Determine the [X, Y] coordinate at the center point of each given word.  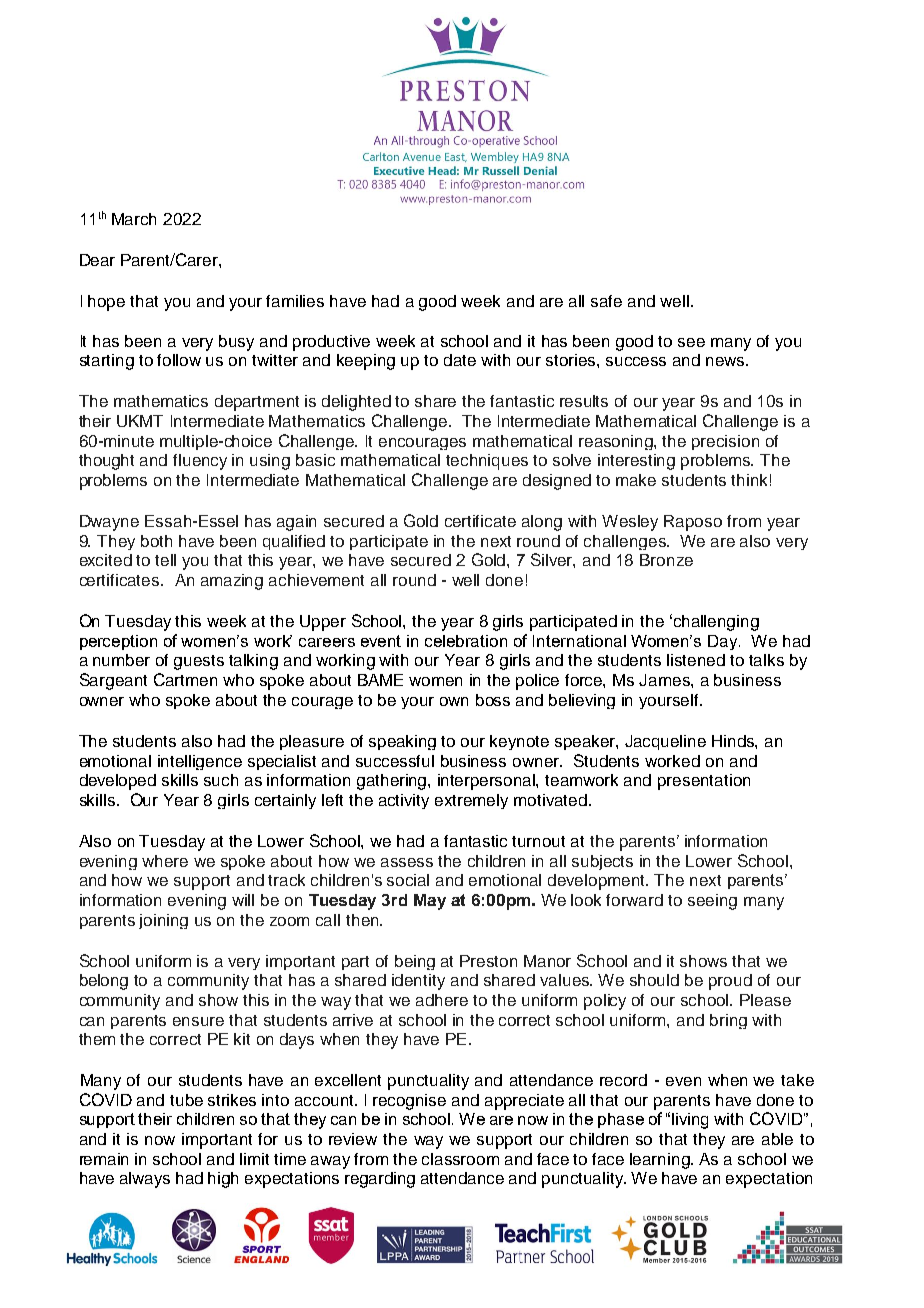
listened [696, 660]
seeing [712, 902]
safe [606, 301]
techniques [487, 462]
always [145, 1180]
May [430, 902]
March [134, 219]
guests [199, 662]
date [460, 360]
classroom [460, 1159]
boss [493, 700]
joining [163, 921]
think [749, 480]
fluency [200, 462]
